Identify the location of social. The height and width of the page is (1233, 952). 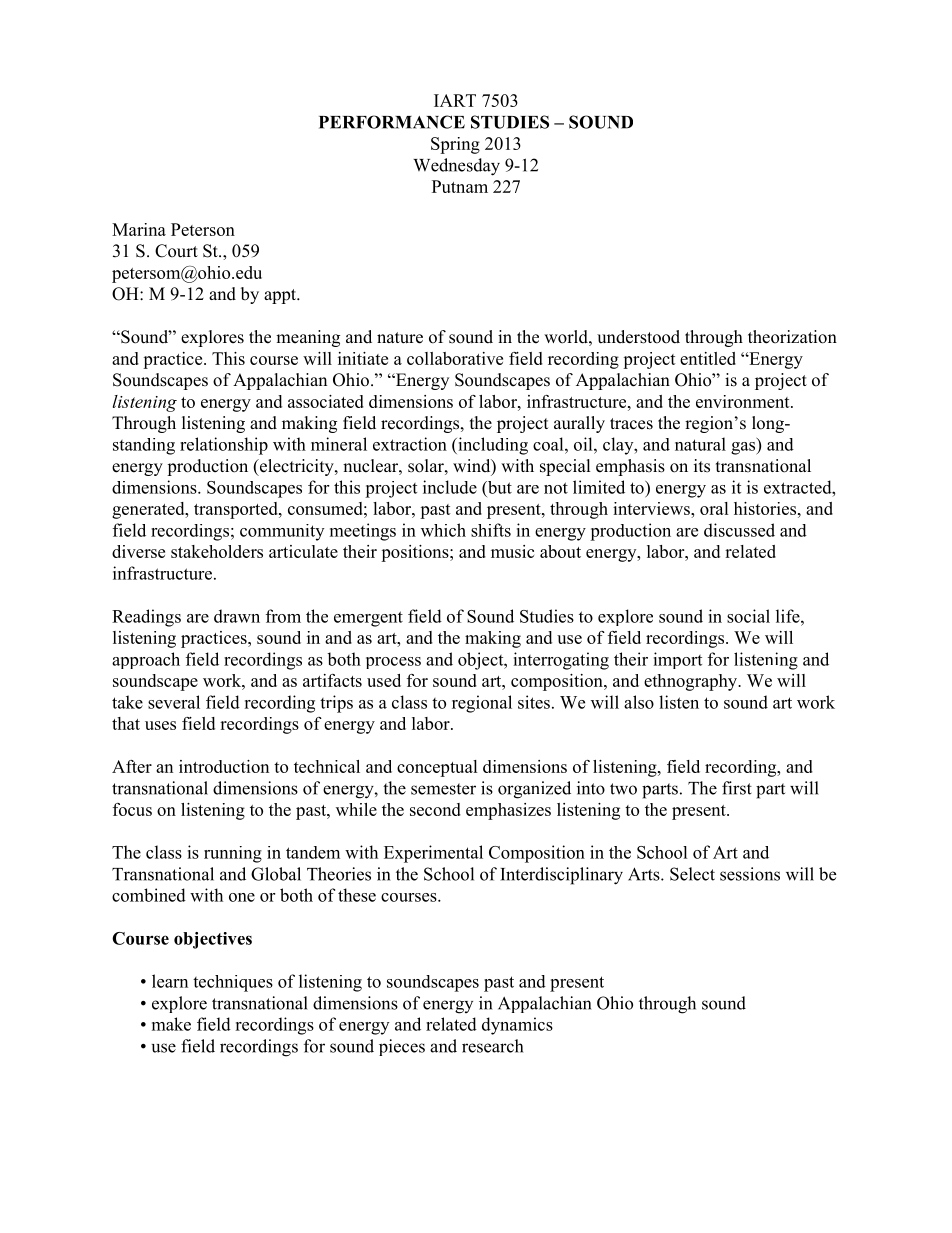
(748, 616).
